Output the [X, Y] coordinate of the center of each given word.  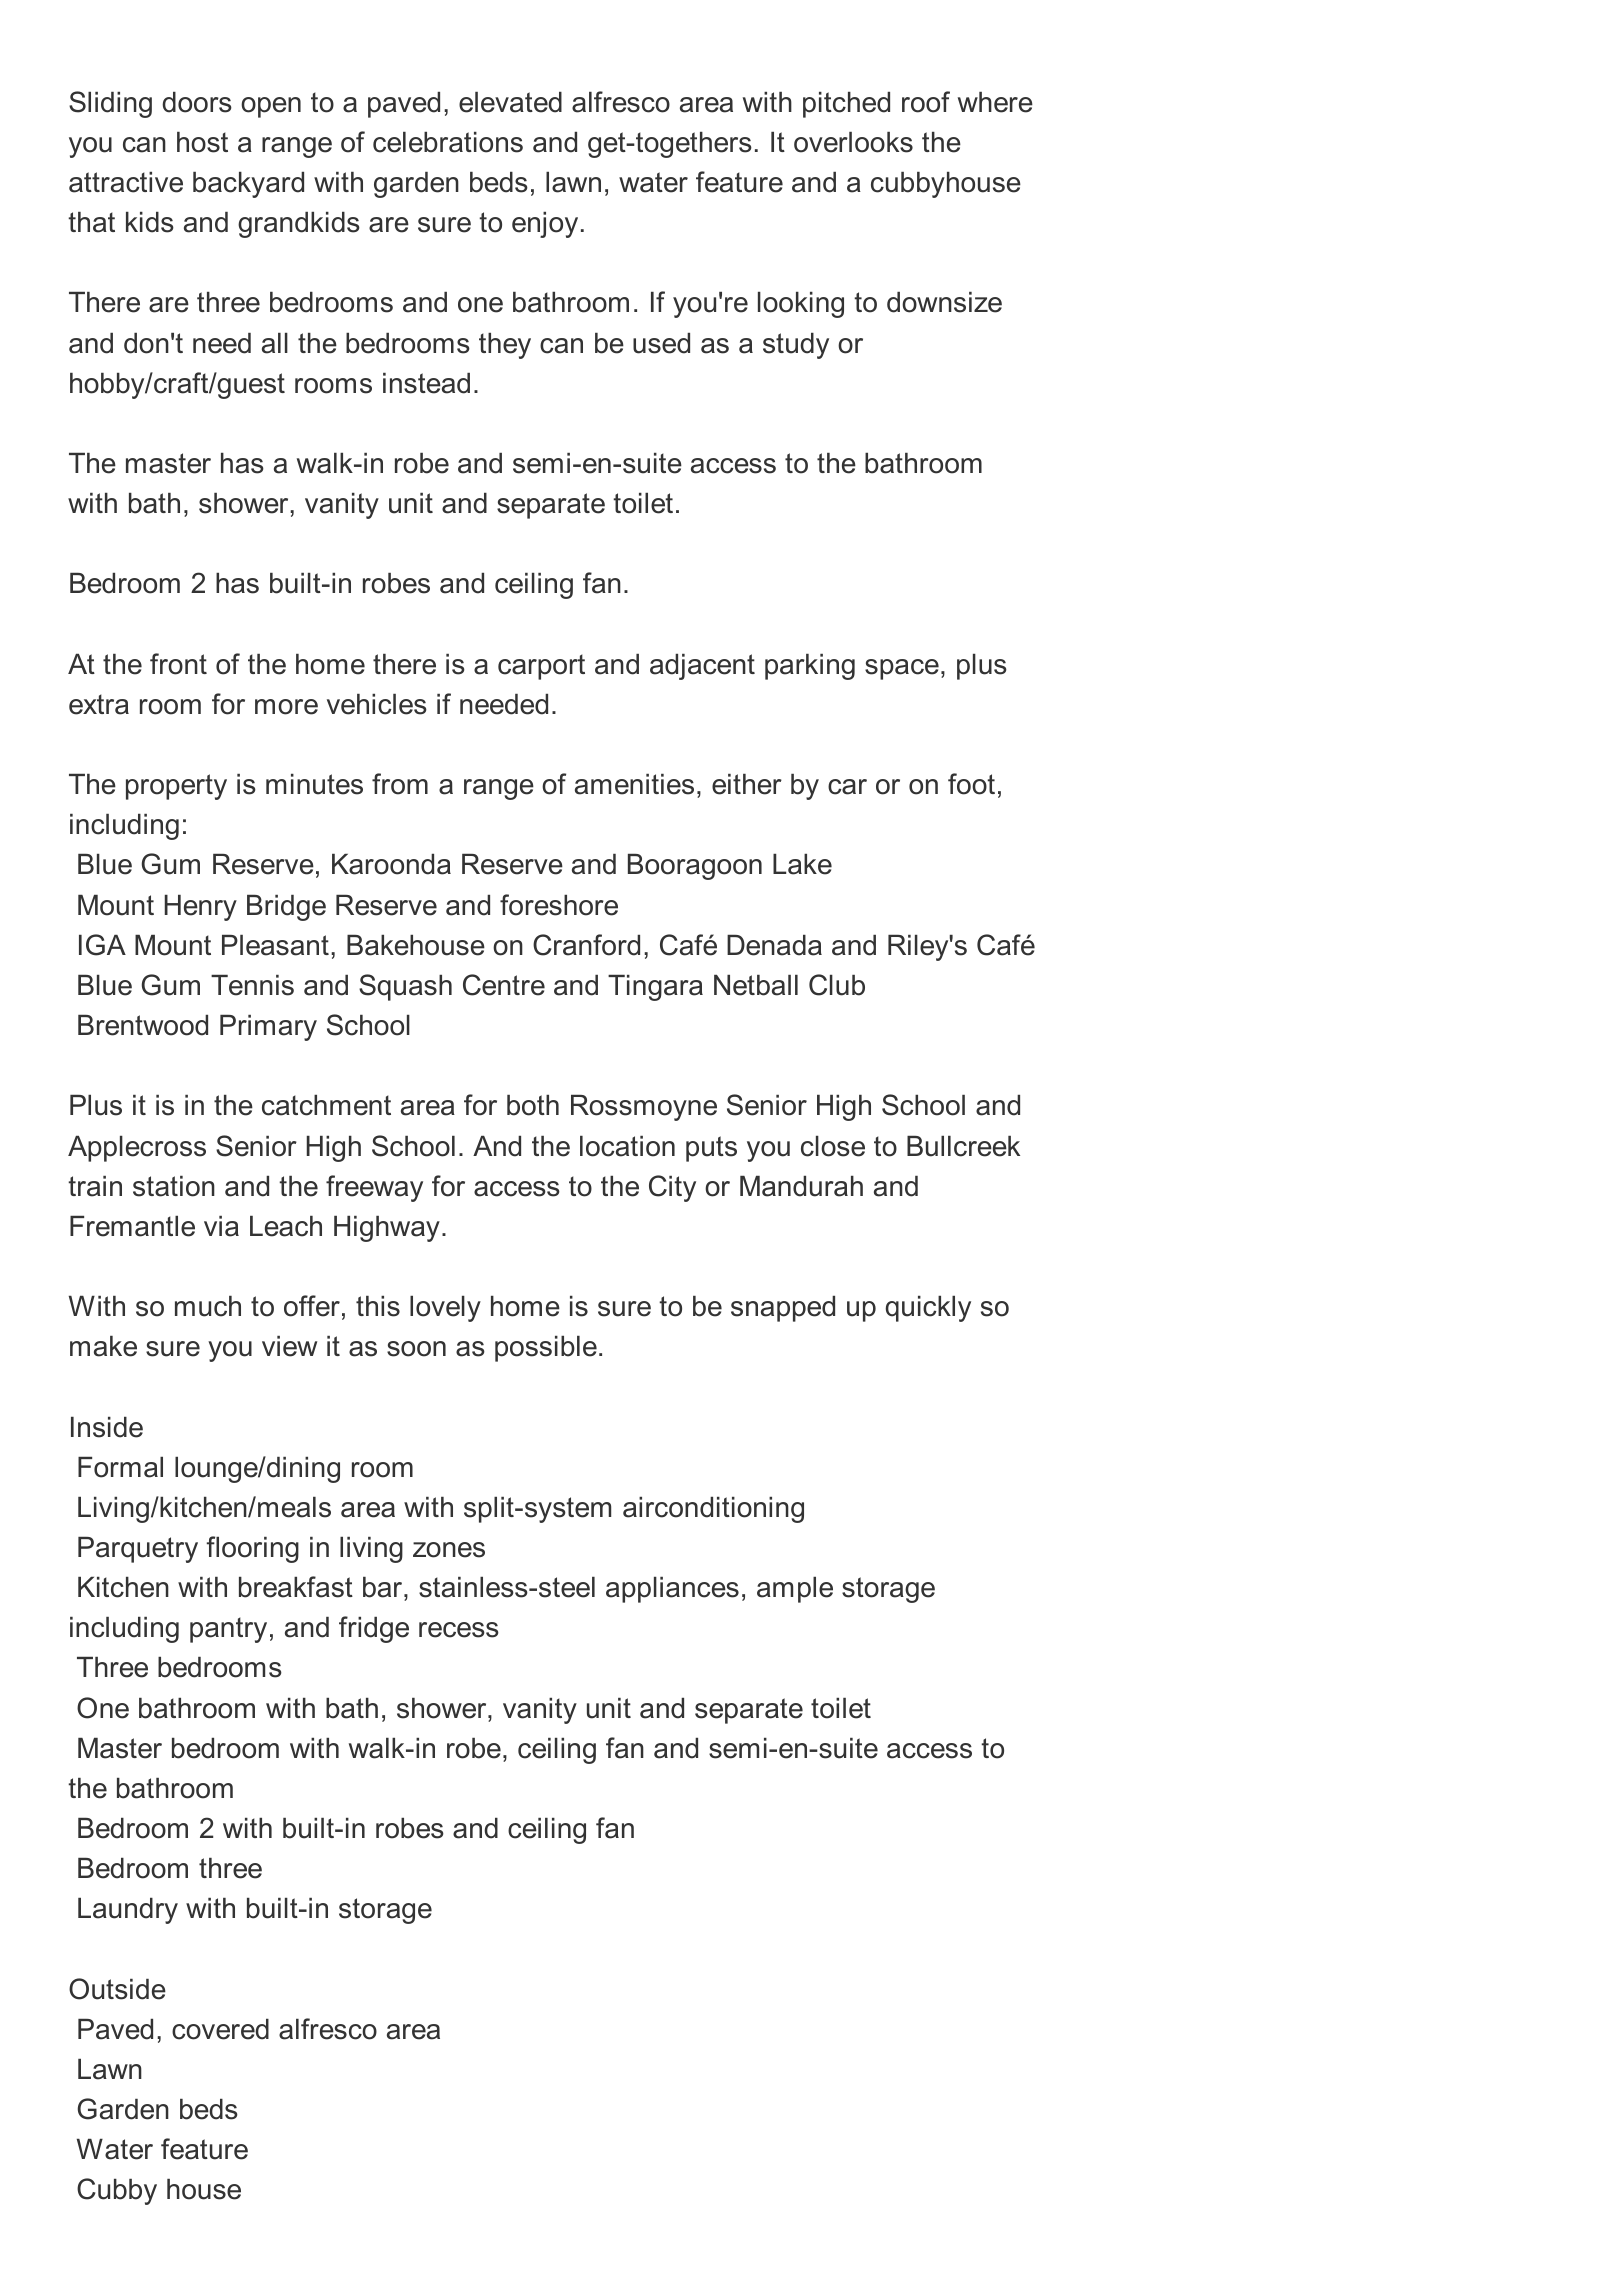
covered [220, 2029]
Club [837, 985]
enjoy [545, 225]
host [202, 142]
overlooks [853, 142]
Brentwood [143, 1025]
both [533, 1105]
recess [459, 1630]
